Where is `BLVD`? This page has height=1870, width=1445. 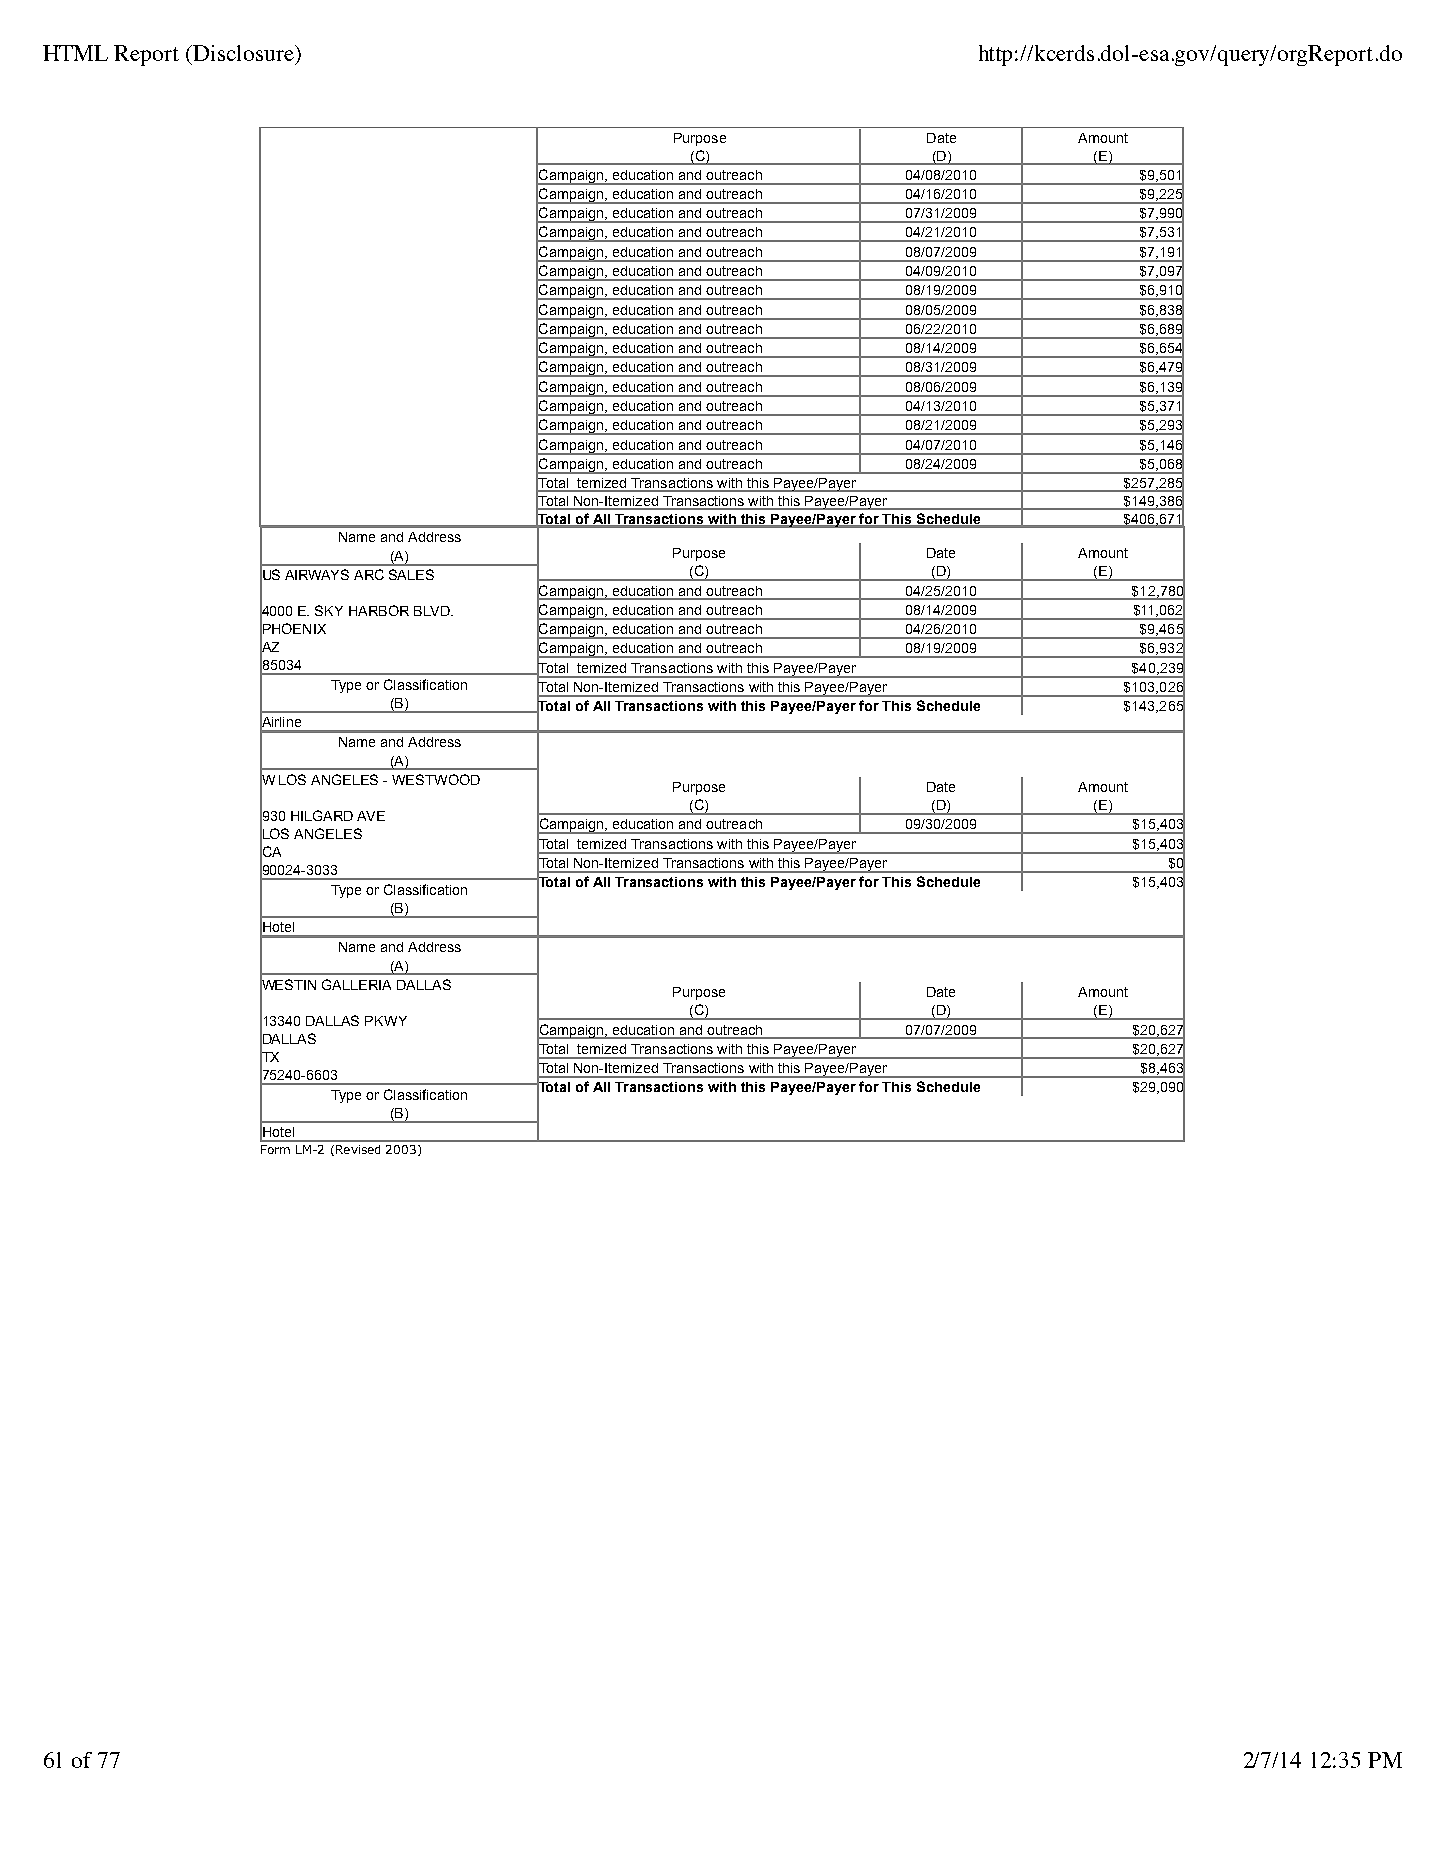
BLVD is located at coordinates (433, 611).
